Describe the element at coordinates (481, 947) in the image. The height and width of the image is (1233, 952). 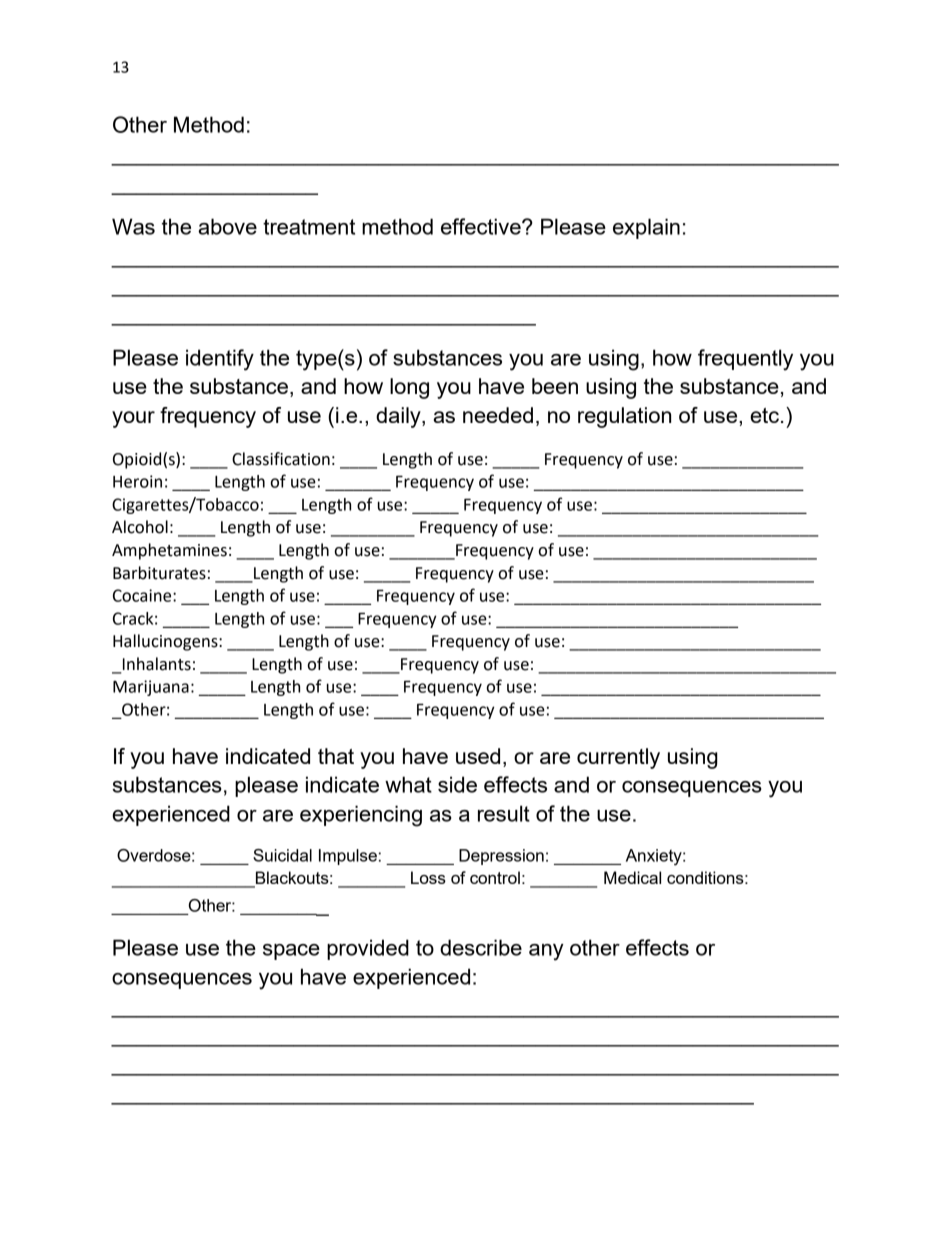
I see `describe` at that location.
